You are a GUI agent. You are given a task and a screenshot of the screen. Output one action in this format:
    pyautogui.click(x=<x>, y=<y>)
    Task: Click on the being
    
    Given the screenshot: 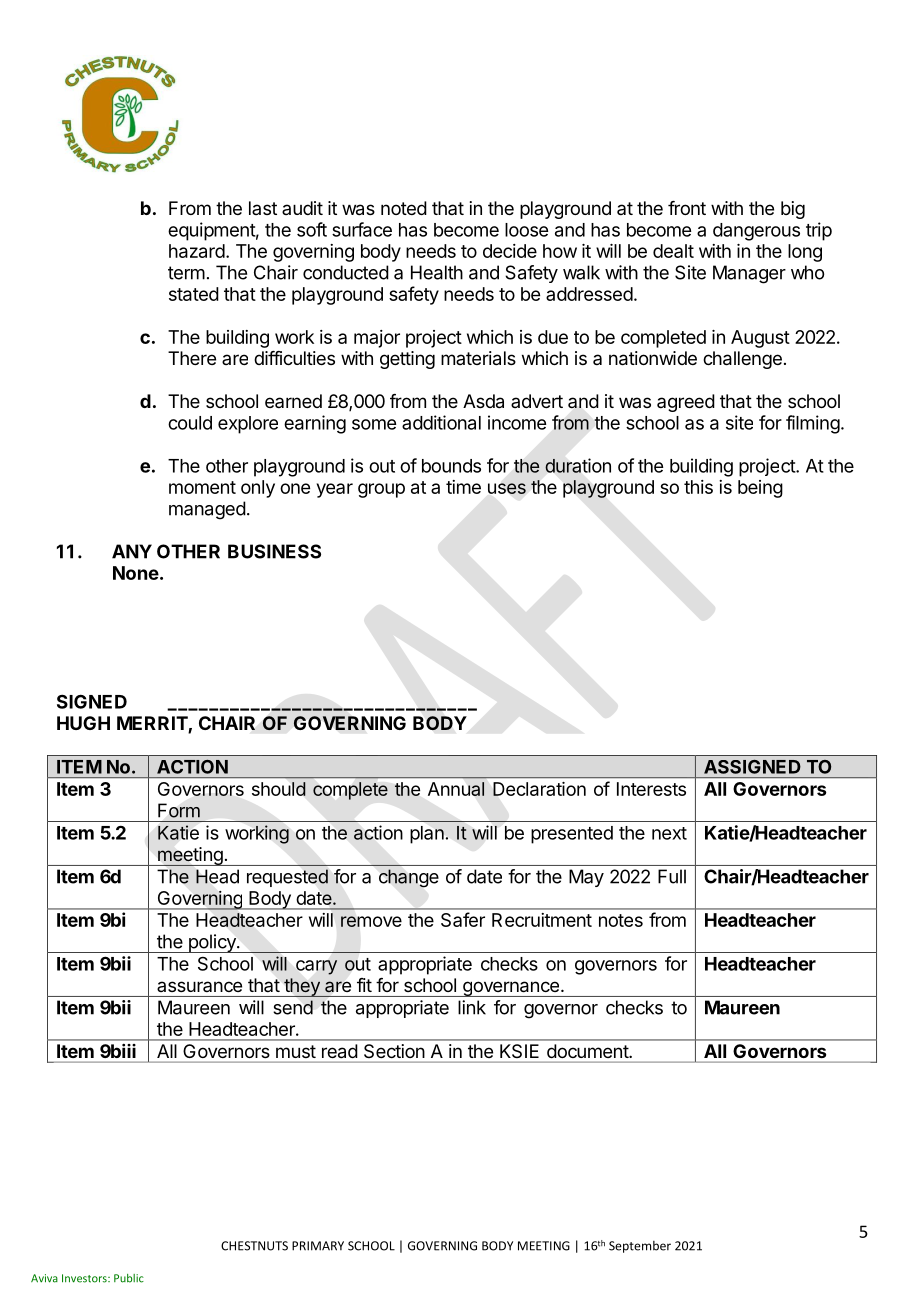 What is the action you would take?
    pyautogui.click(x=760, y=489)
